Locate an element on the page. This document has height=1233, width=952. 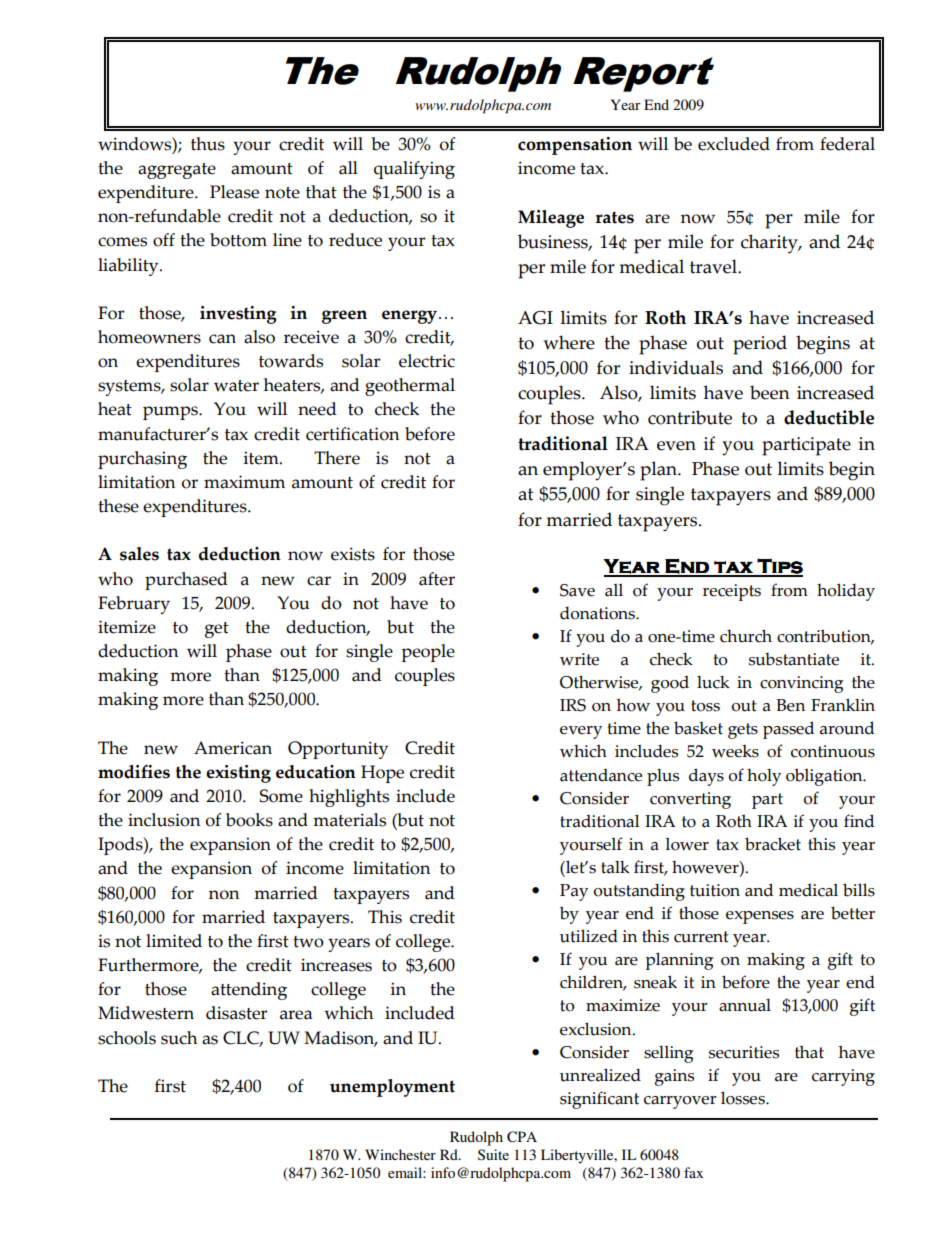
excluded is located at coordinates (734, 144).
